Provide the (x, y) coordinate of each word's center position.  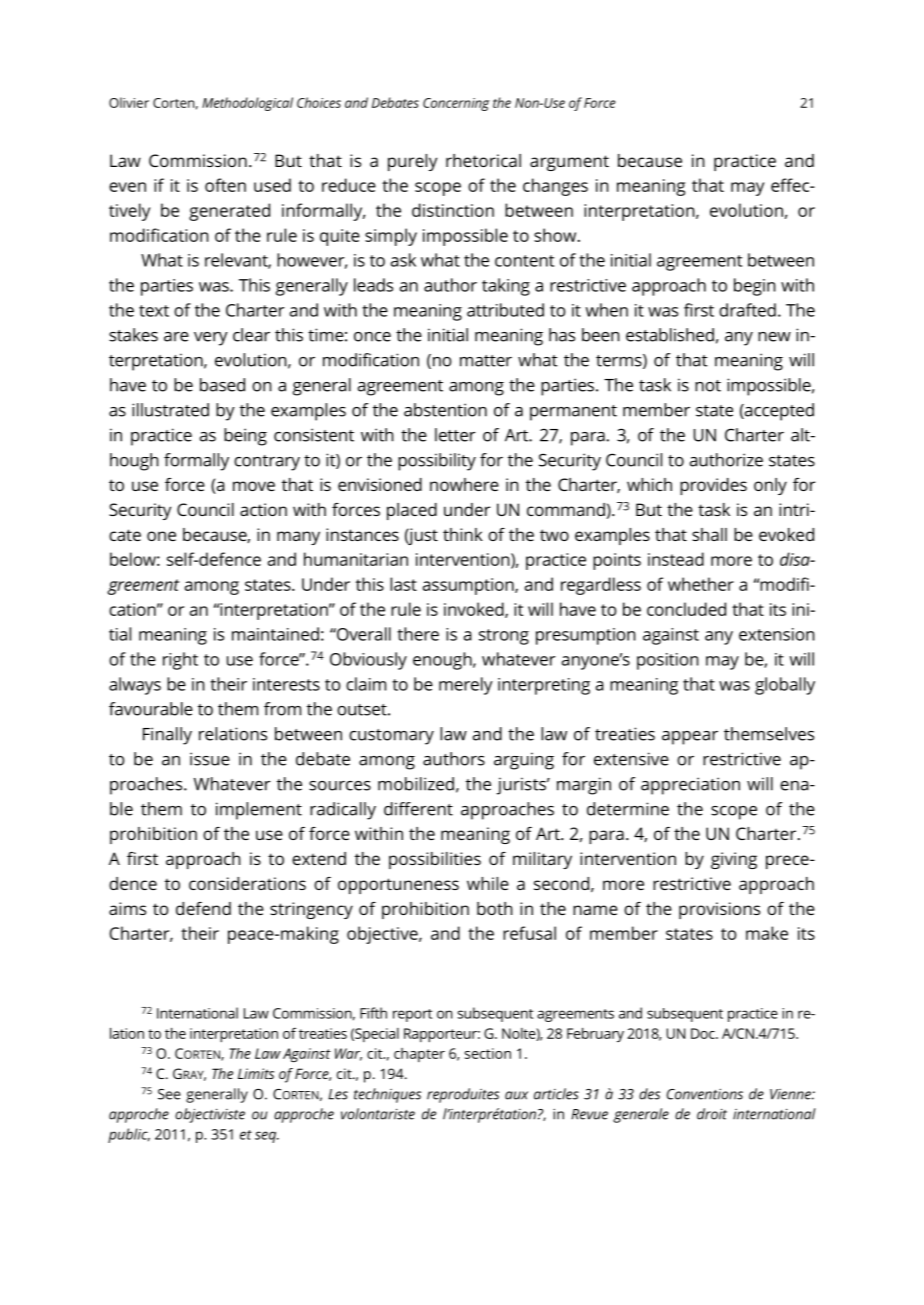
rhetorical (483, 160)
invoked (475, 610)
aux (516, 1095)
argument (569, 163)
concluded (686, 609)
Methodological (247, 104)
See (169, 1094)
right (180, 661)
